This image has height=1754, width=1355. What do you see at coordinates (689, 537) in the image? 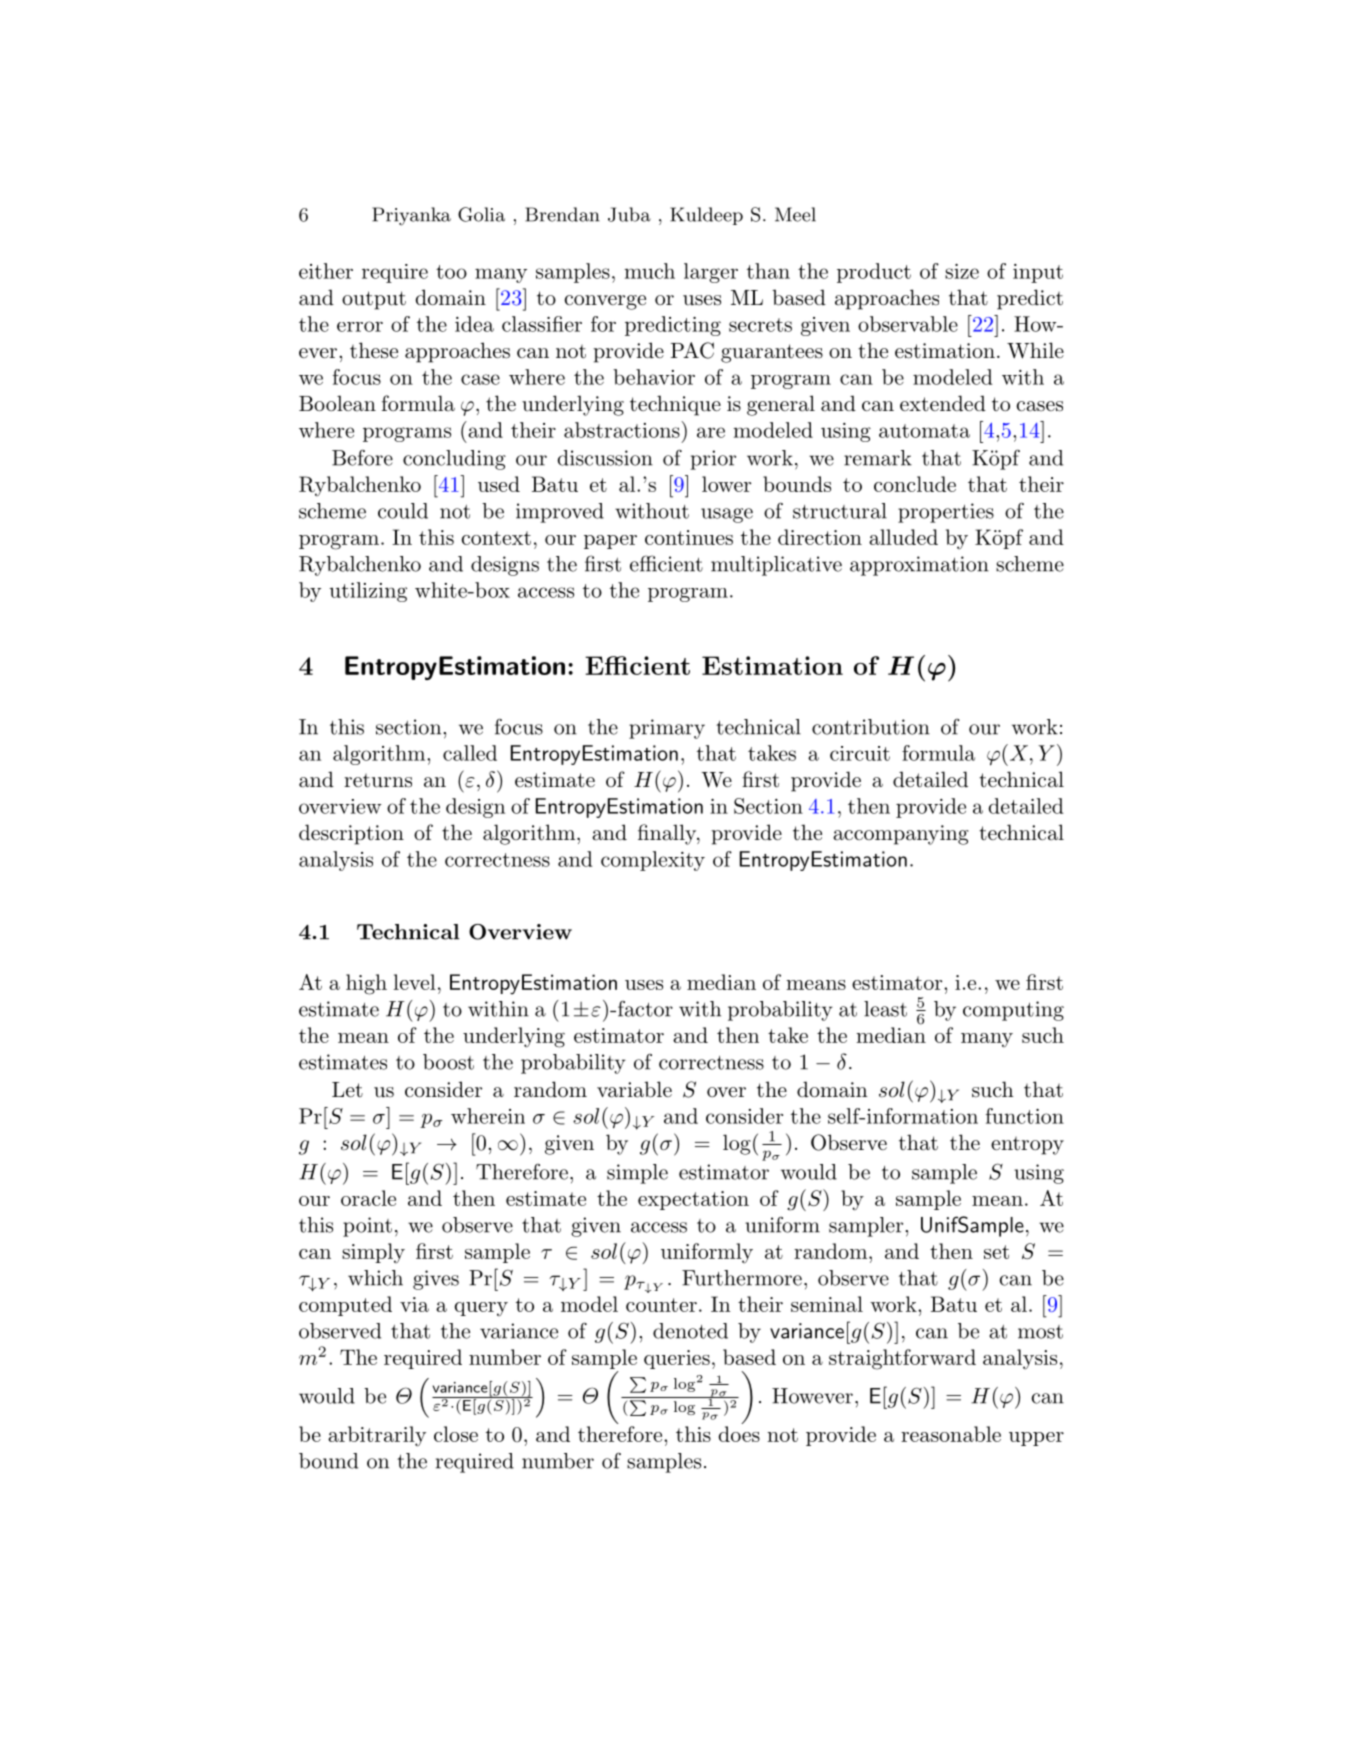
I see `continues` at bounding box center [689, 537].
